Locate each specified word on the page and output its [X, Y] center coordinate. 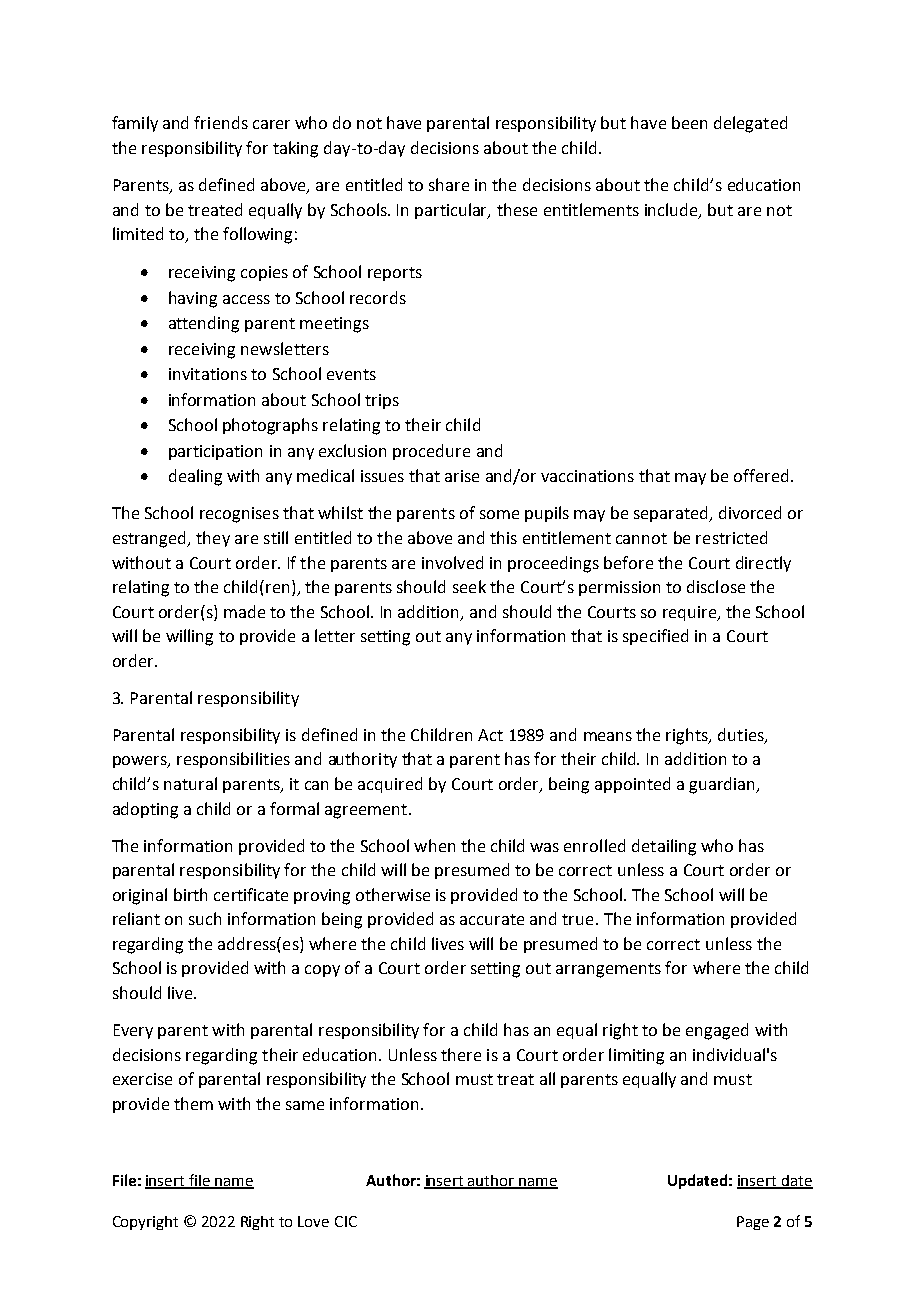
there [461, 1054]
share [449, 184]
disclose [716, 586]
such [205, 918]
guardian [723, 785]
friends [221, 122]
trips [382, 401]
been [689, 122]
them [193, 1103]
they [213, 539]
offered [761, 475]
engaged [717, 1031]
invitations [208, 374]
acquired [390, 785]
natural [190, 783]
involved [452, 562]
